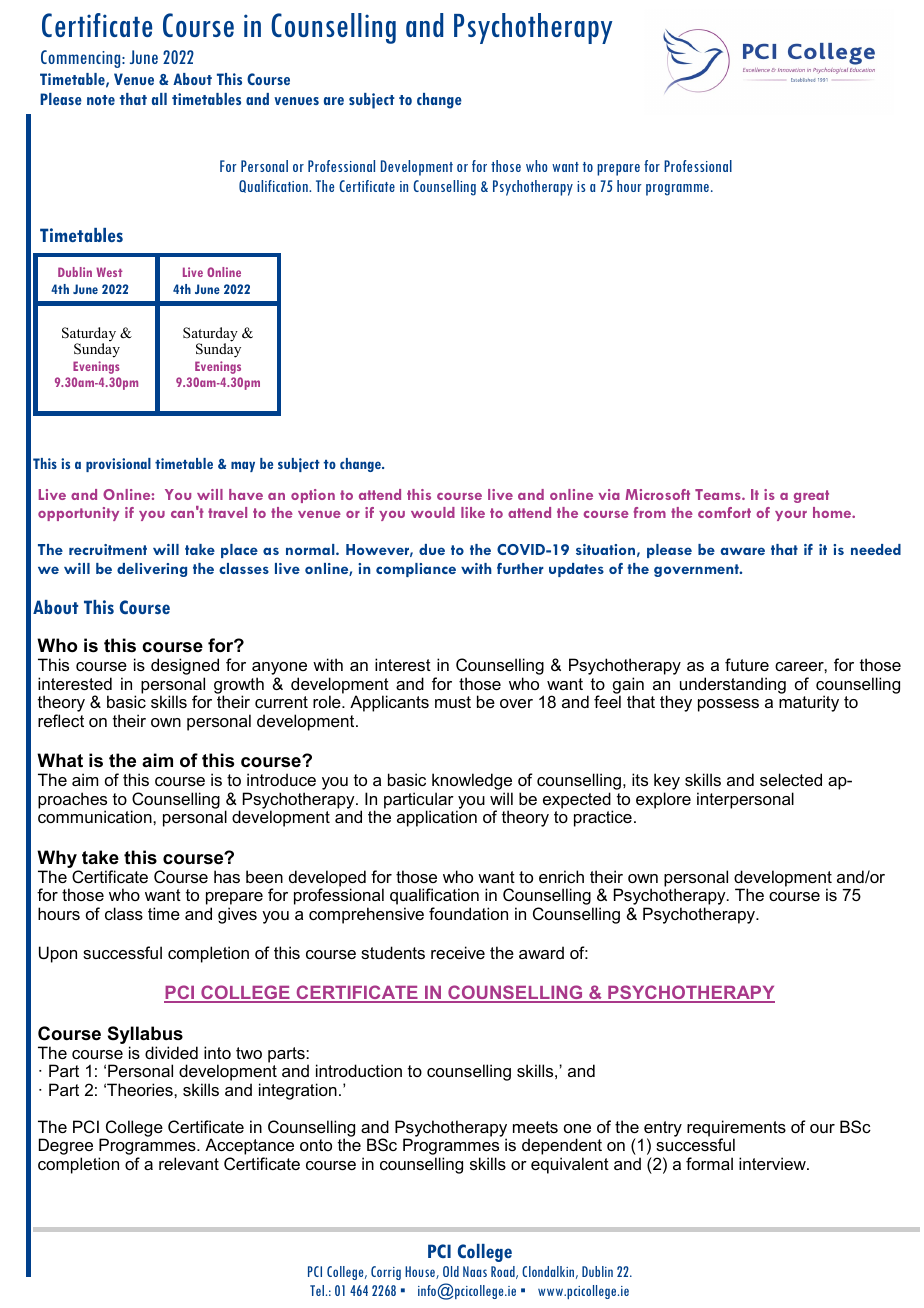 This screenshot has height=1308, width=924. Describe the element at coordinates (453, 702) in the screenshot. I see `must` at that location.
